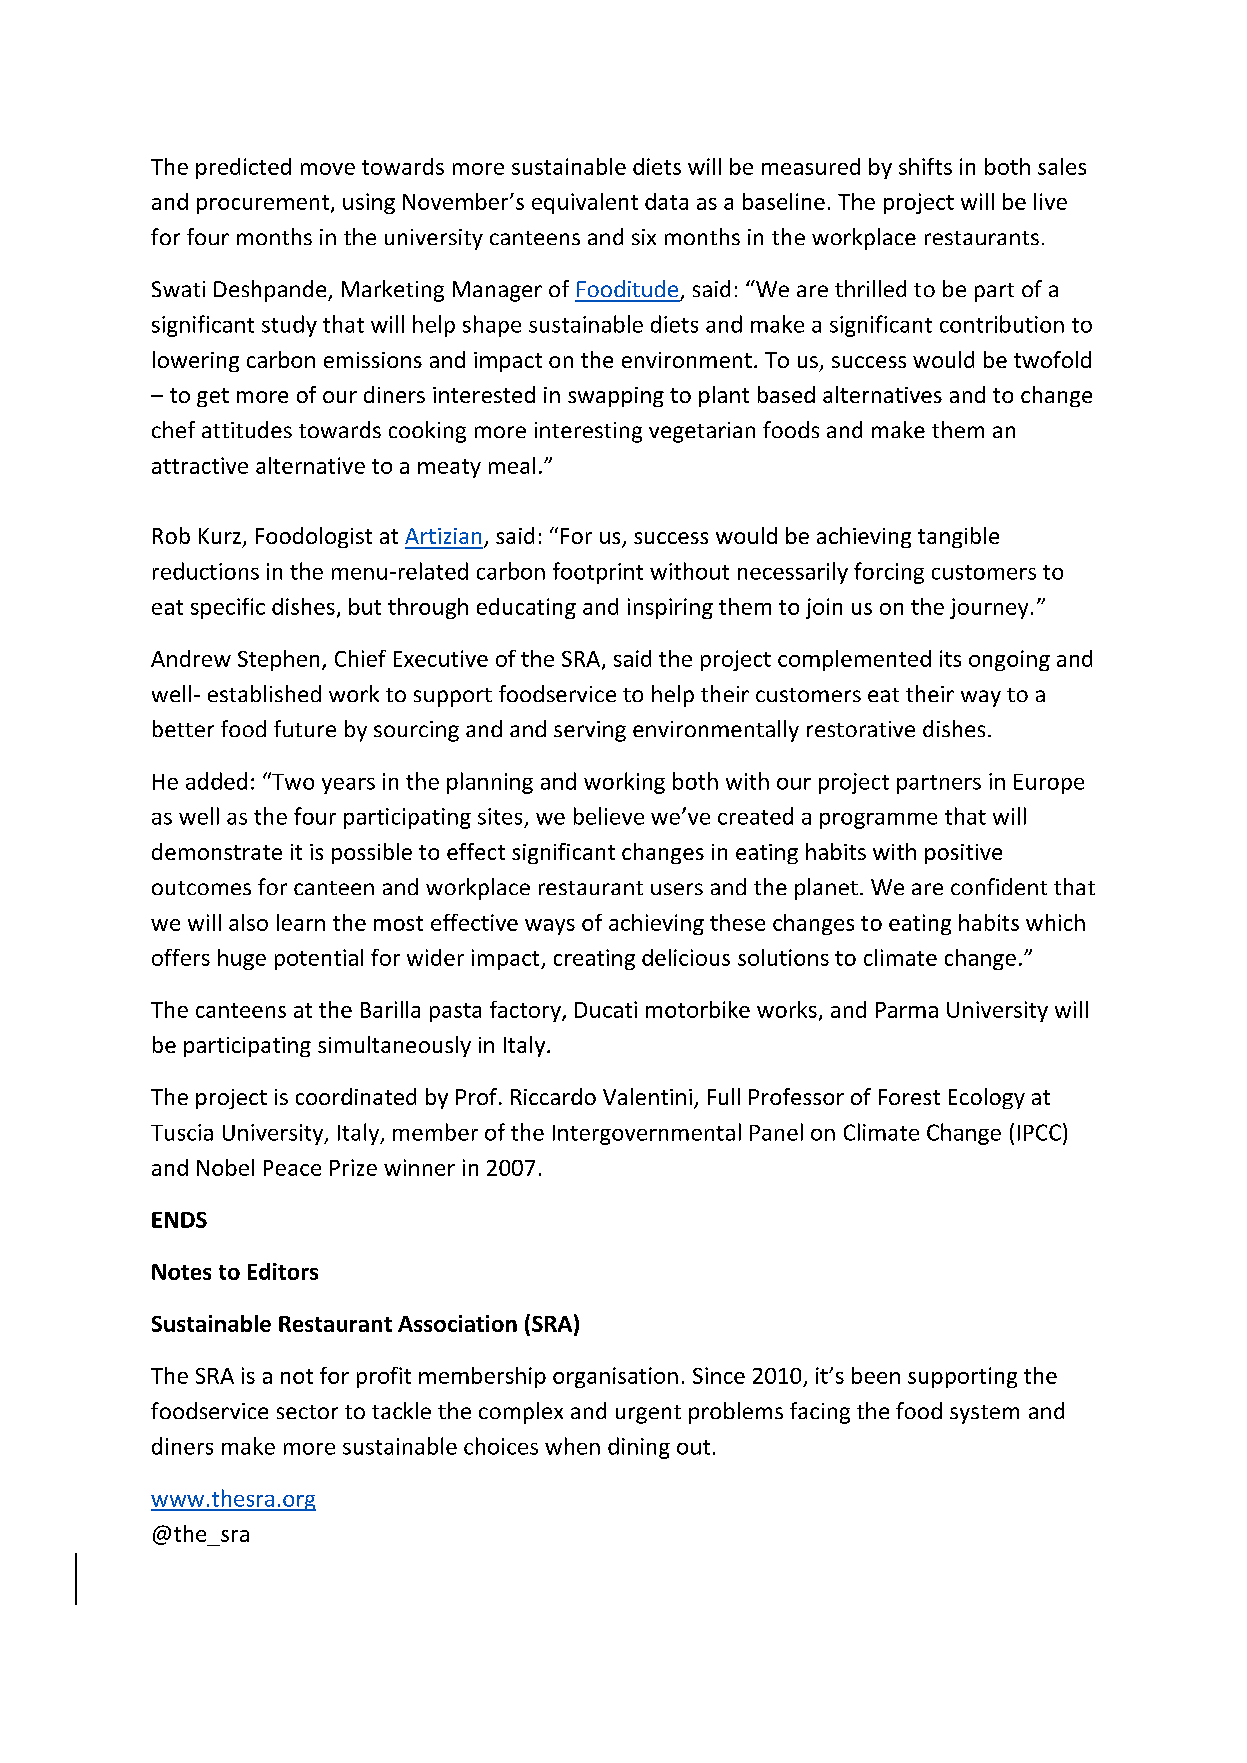 This screenshot has width=1247, height=1763. What do you see at coordinates (585, 203) in the screenshot?
I see `equivalent` at bounding box center [585, 203].
